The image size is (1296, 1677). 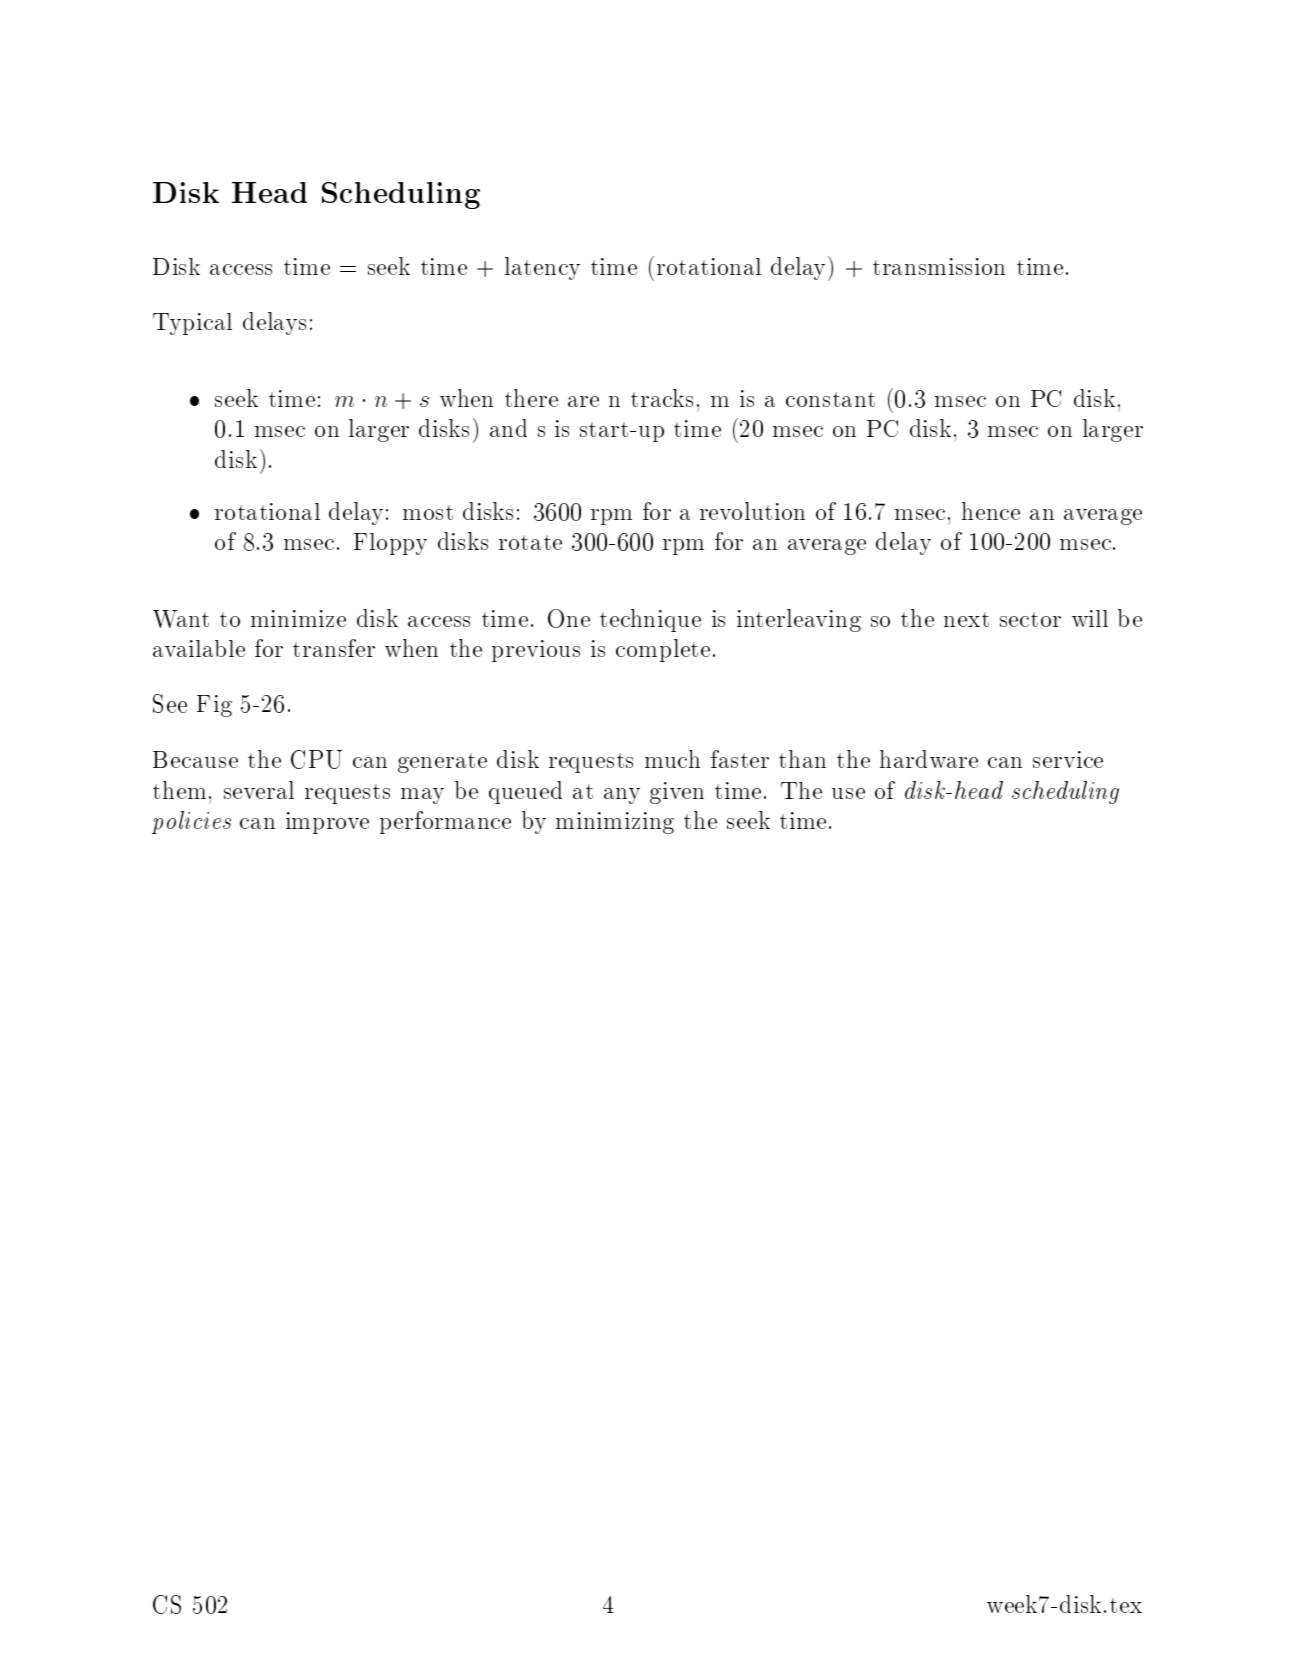 What do you see at coordinates (259, 790) in the screenshot?
I see `several` at bounding box center [259, 790].
